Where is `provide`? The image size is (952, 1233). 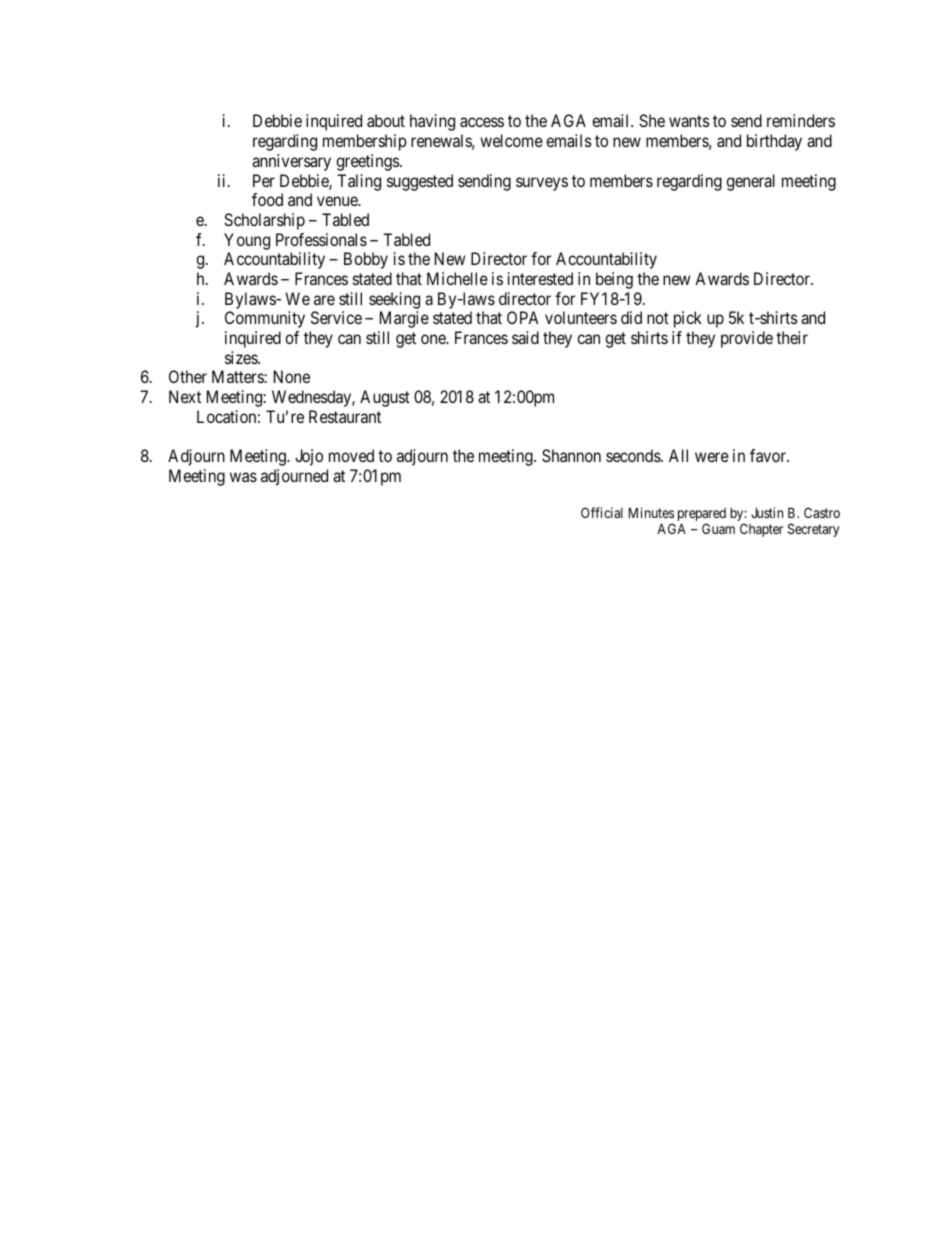
provide is located at coordinates (747, 339).
